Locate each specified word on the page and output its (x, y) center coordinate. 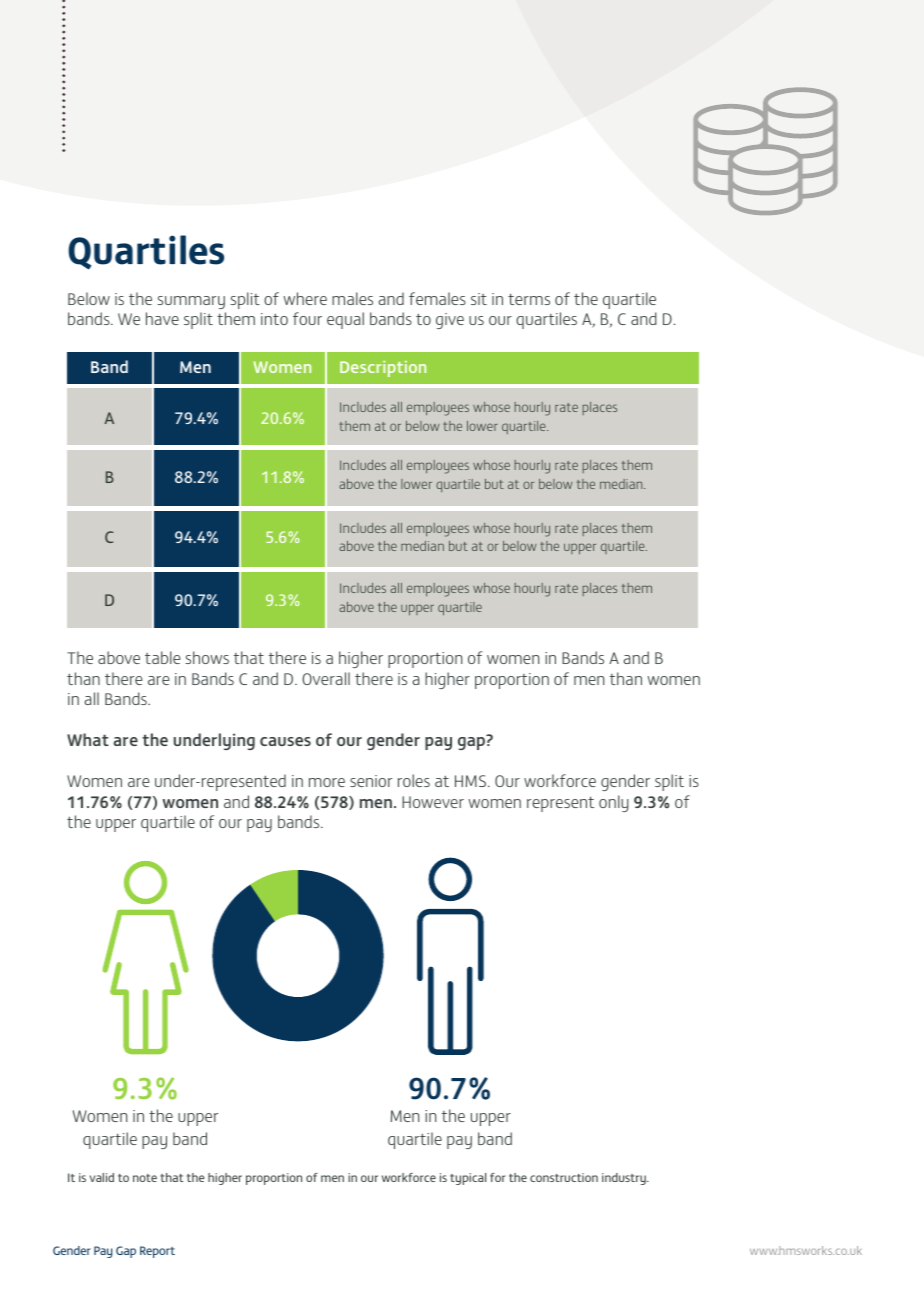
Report (157, 1252)
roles (414, 780)
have (162, 318)
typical (468, 1179)
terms (529, 299)
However (433, 802)
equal (345, 320)
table (162, 657)
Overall (326, 678)
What (88, 739)
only (614, 803)
